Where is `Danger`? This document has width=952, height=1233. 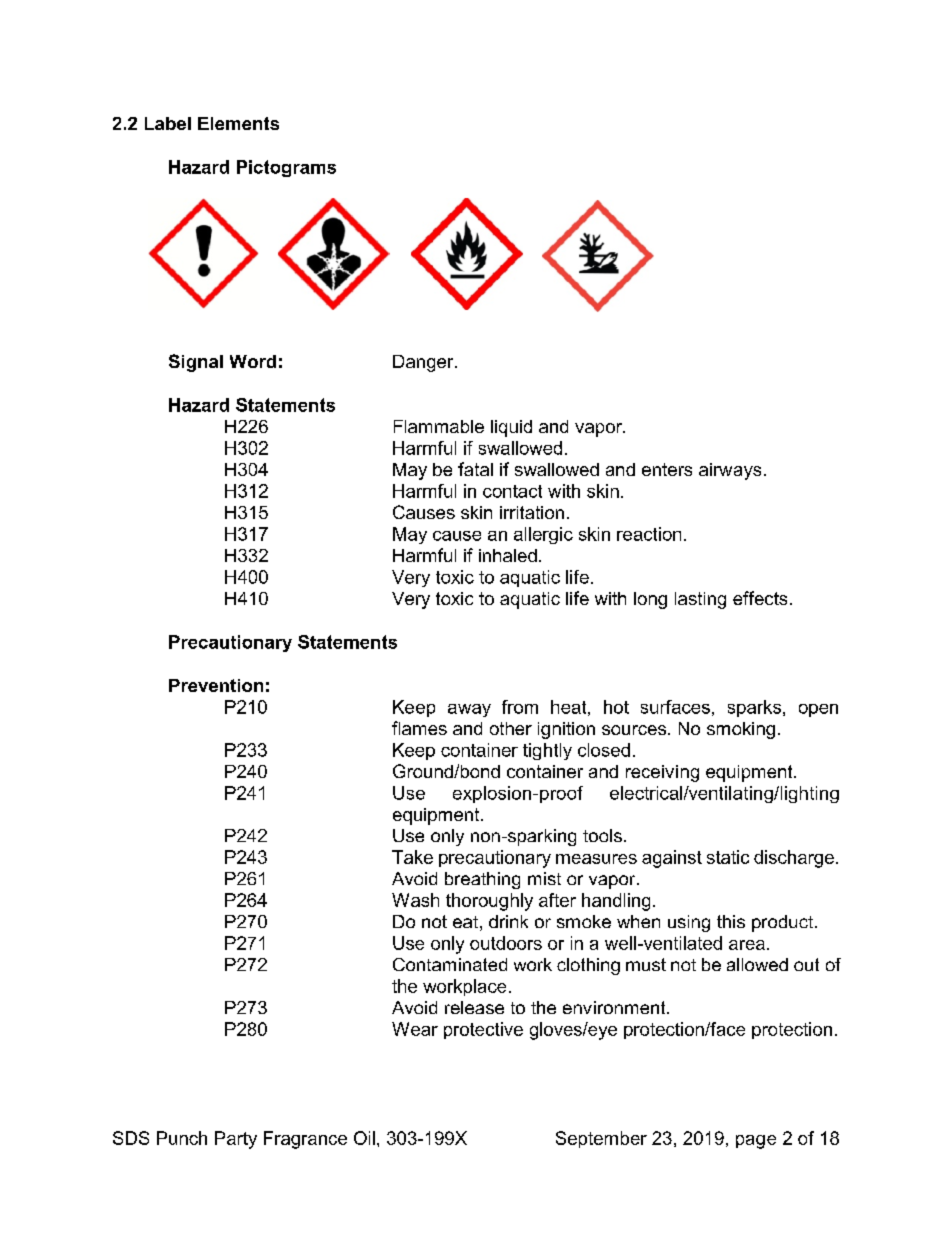 Danger is located at coordinates (424, 363).
